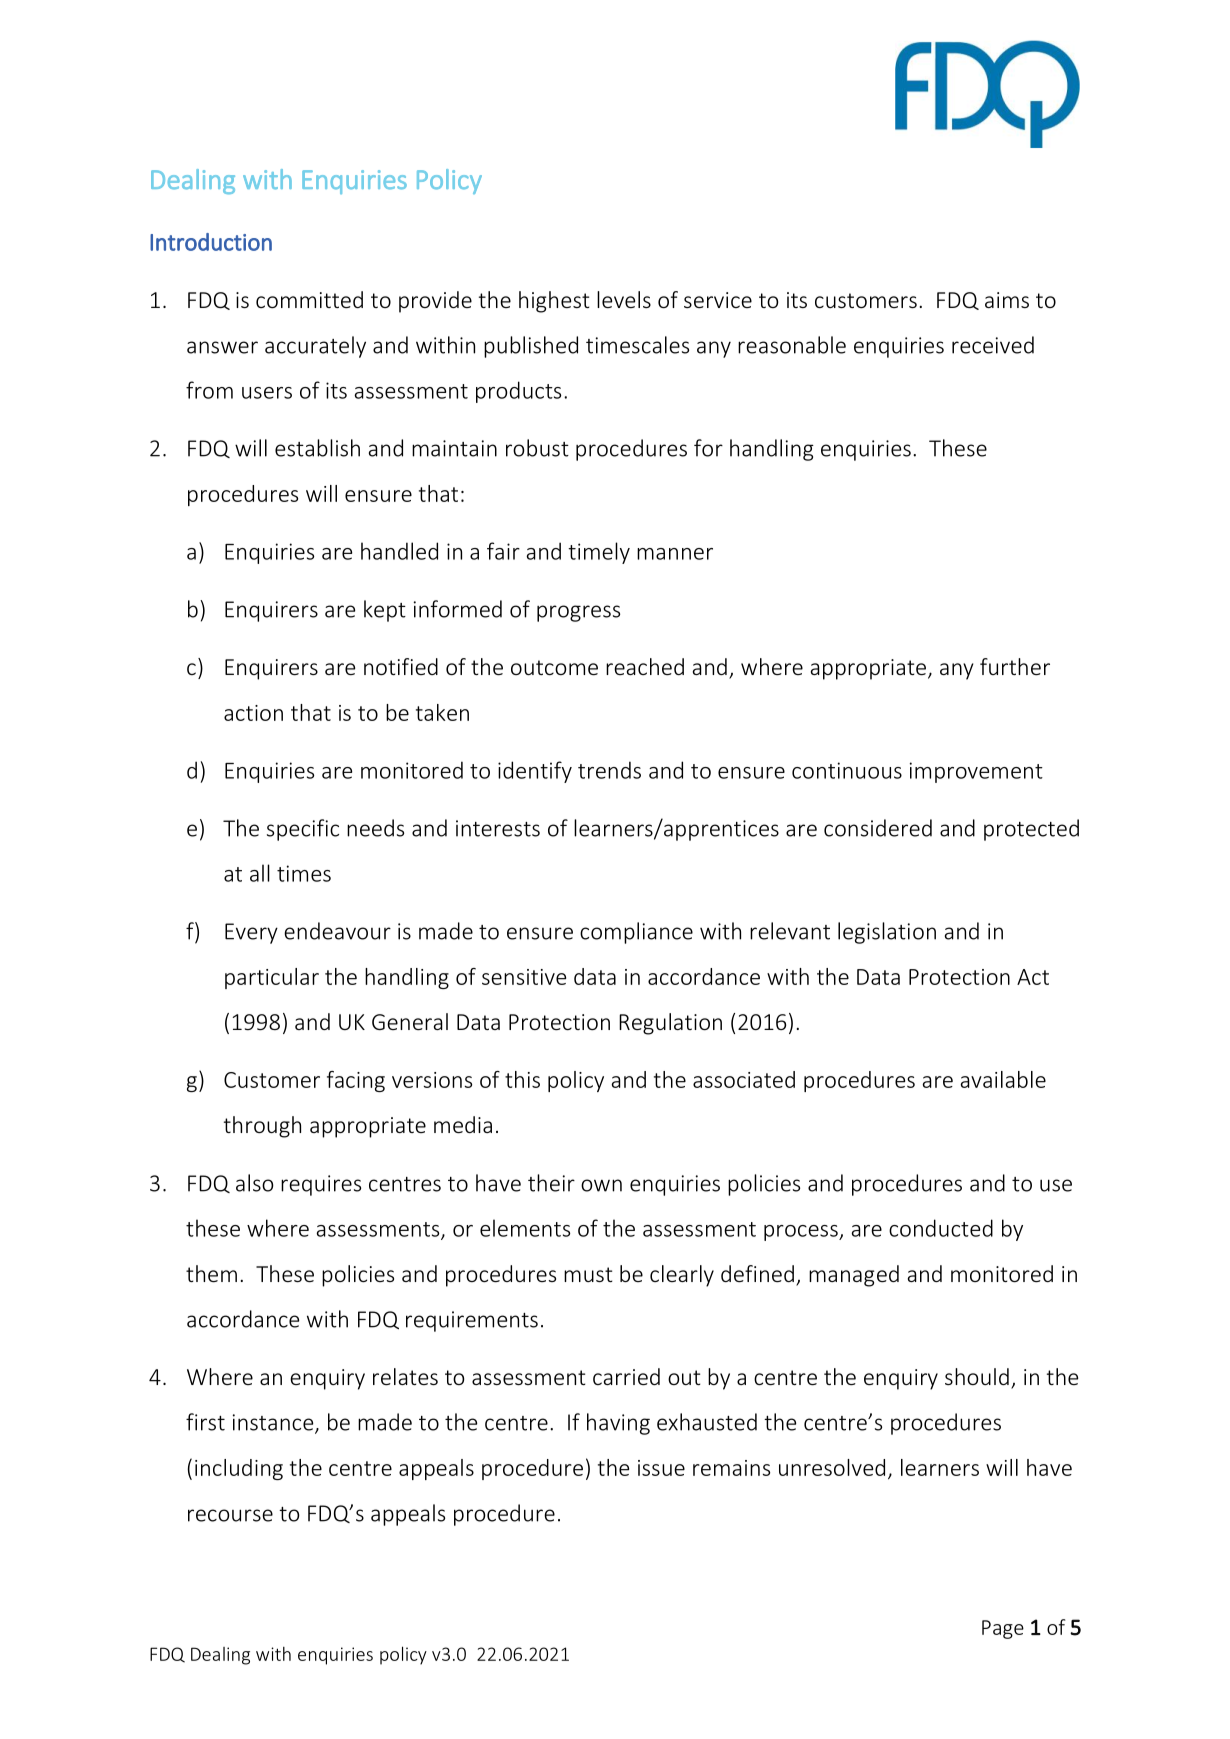  What do you see at coordinates (1007, 300) in the screenshot?
I see `aims` at bounding box center [1007, 300].
